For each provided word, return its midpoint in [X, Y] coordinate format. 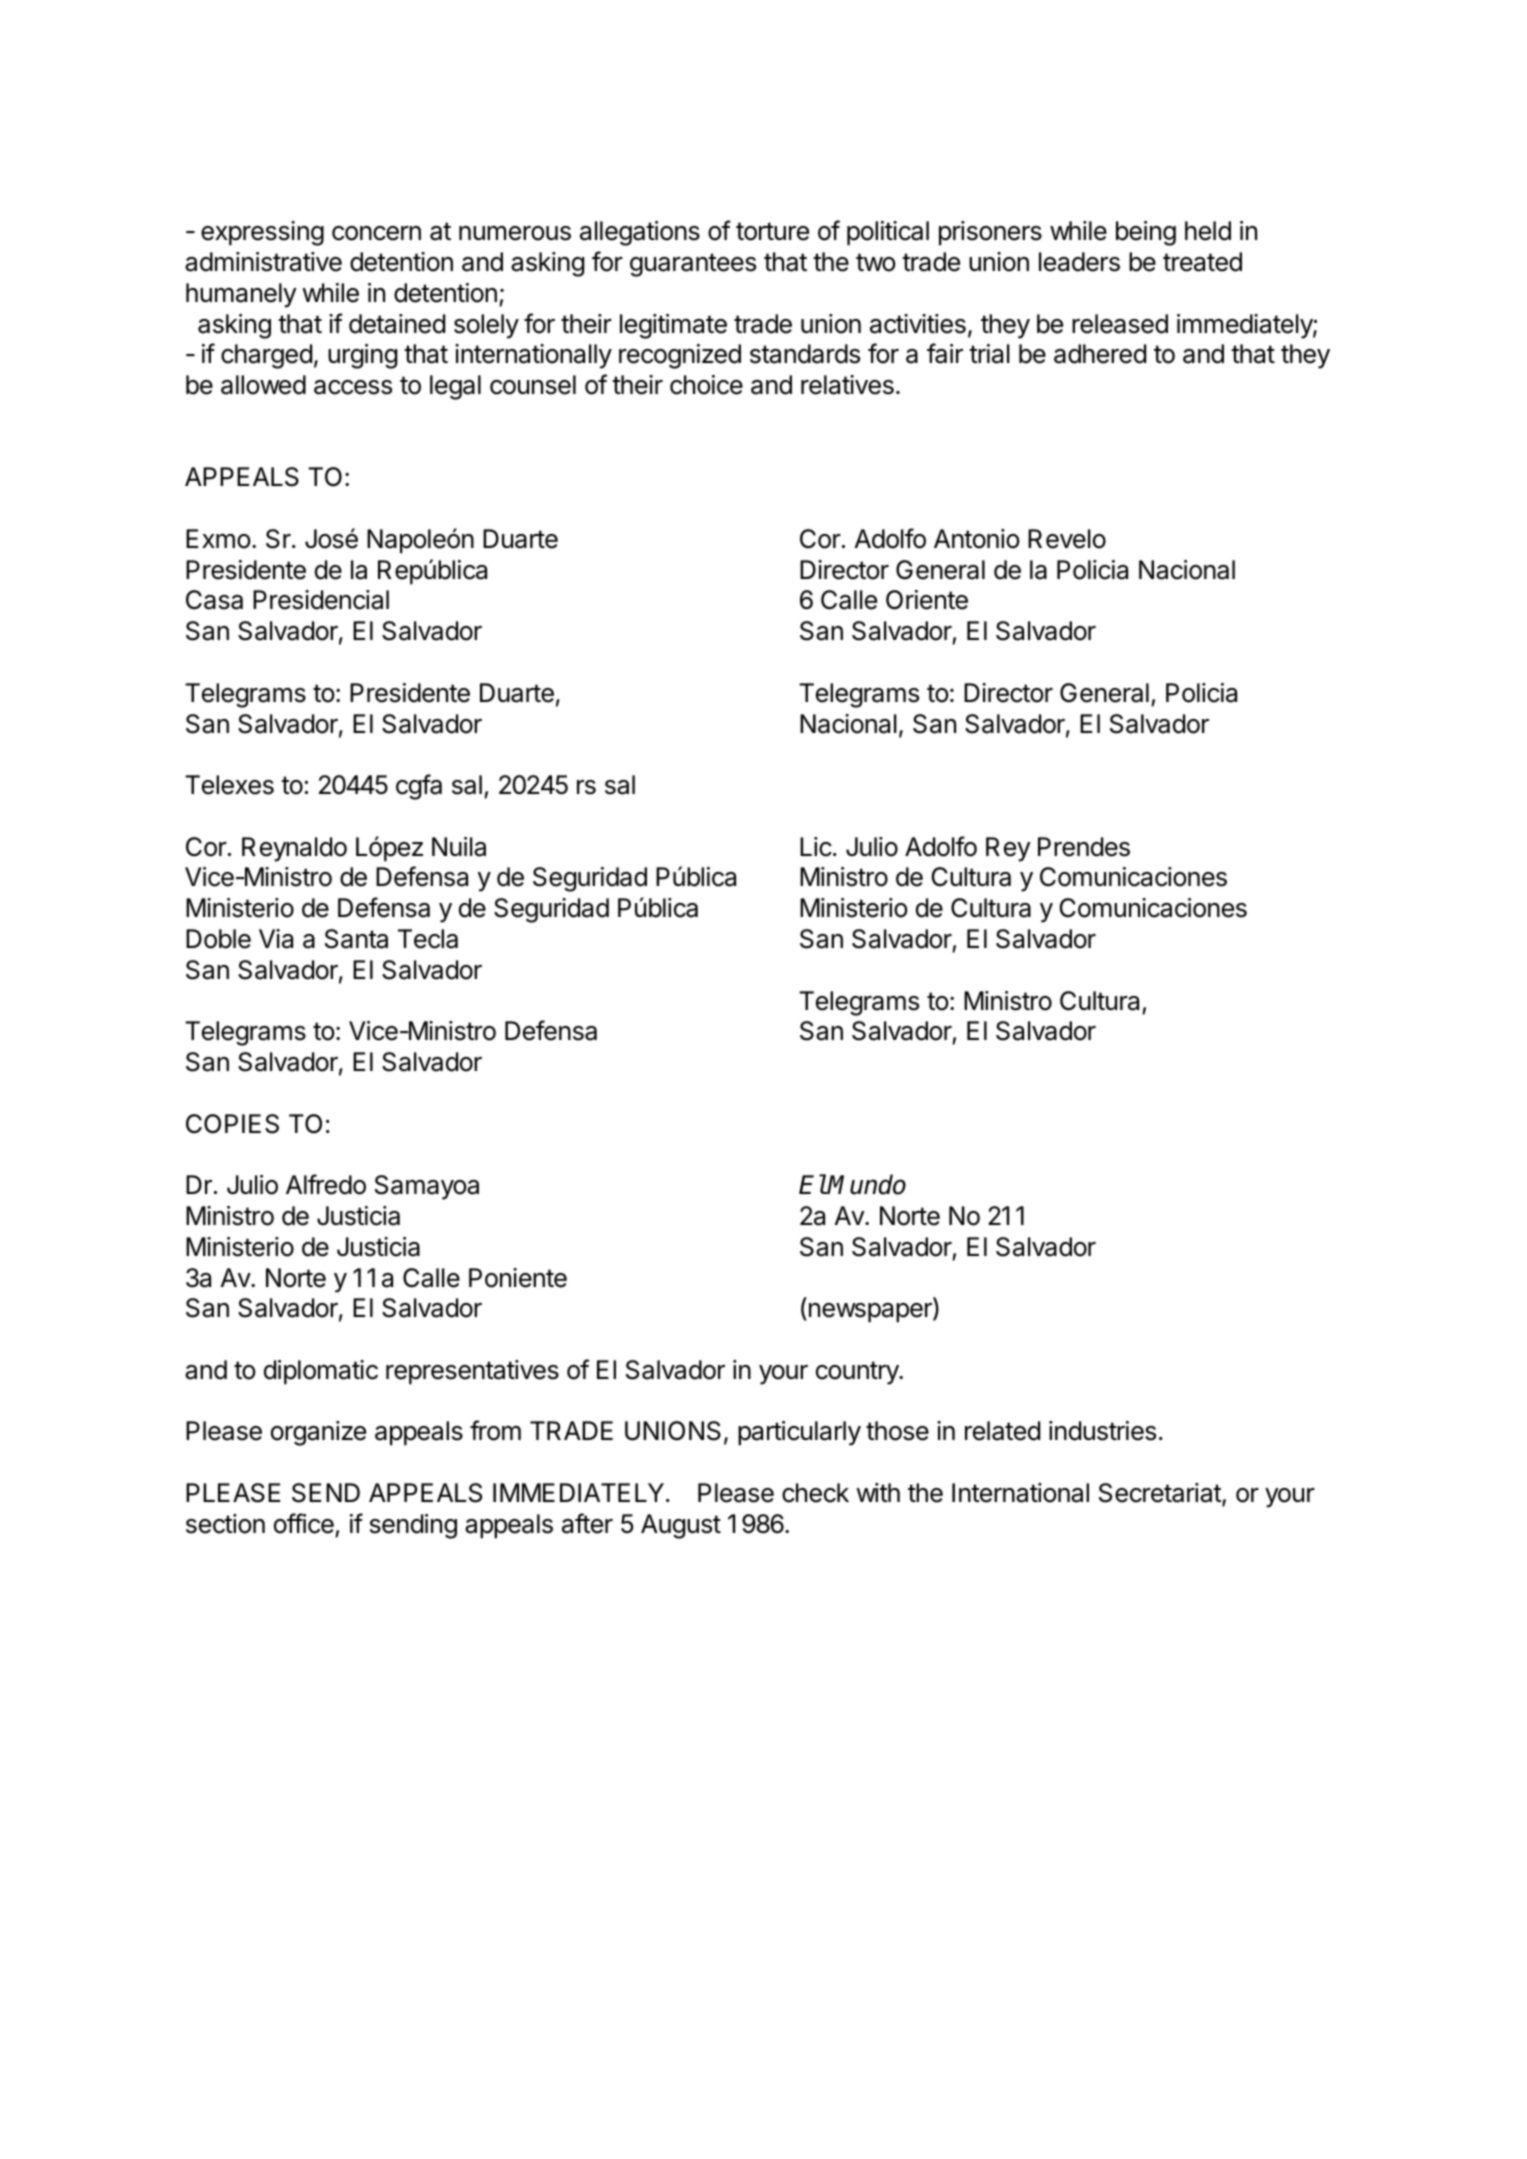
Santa [356, 939]
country [858, 1373]
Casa [214, 600]
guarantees [693, 265]
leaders [1079, 262]
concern [376, 233]
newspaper [870, 1313]
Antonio [977, 539]
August [681, 1526]
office [304, 1523]
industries [1102, 1431]
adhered [1100, 354]
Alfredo [326, 1184]
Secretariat [1161, 1494]
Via [276, 939]
